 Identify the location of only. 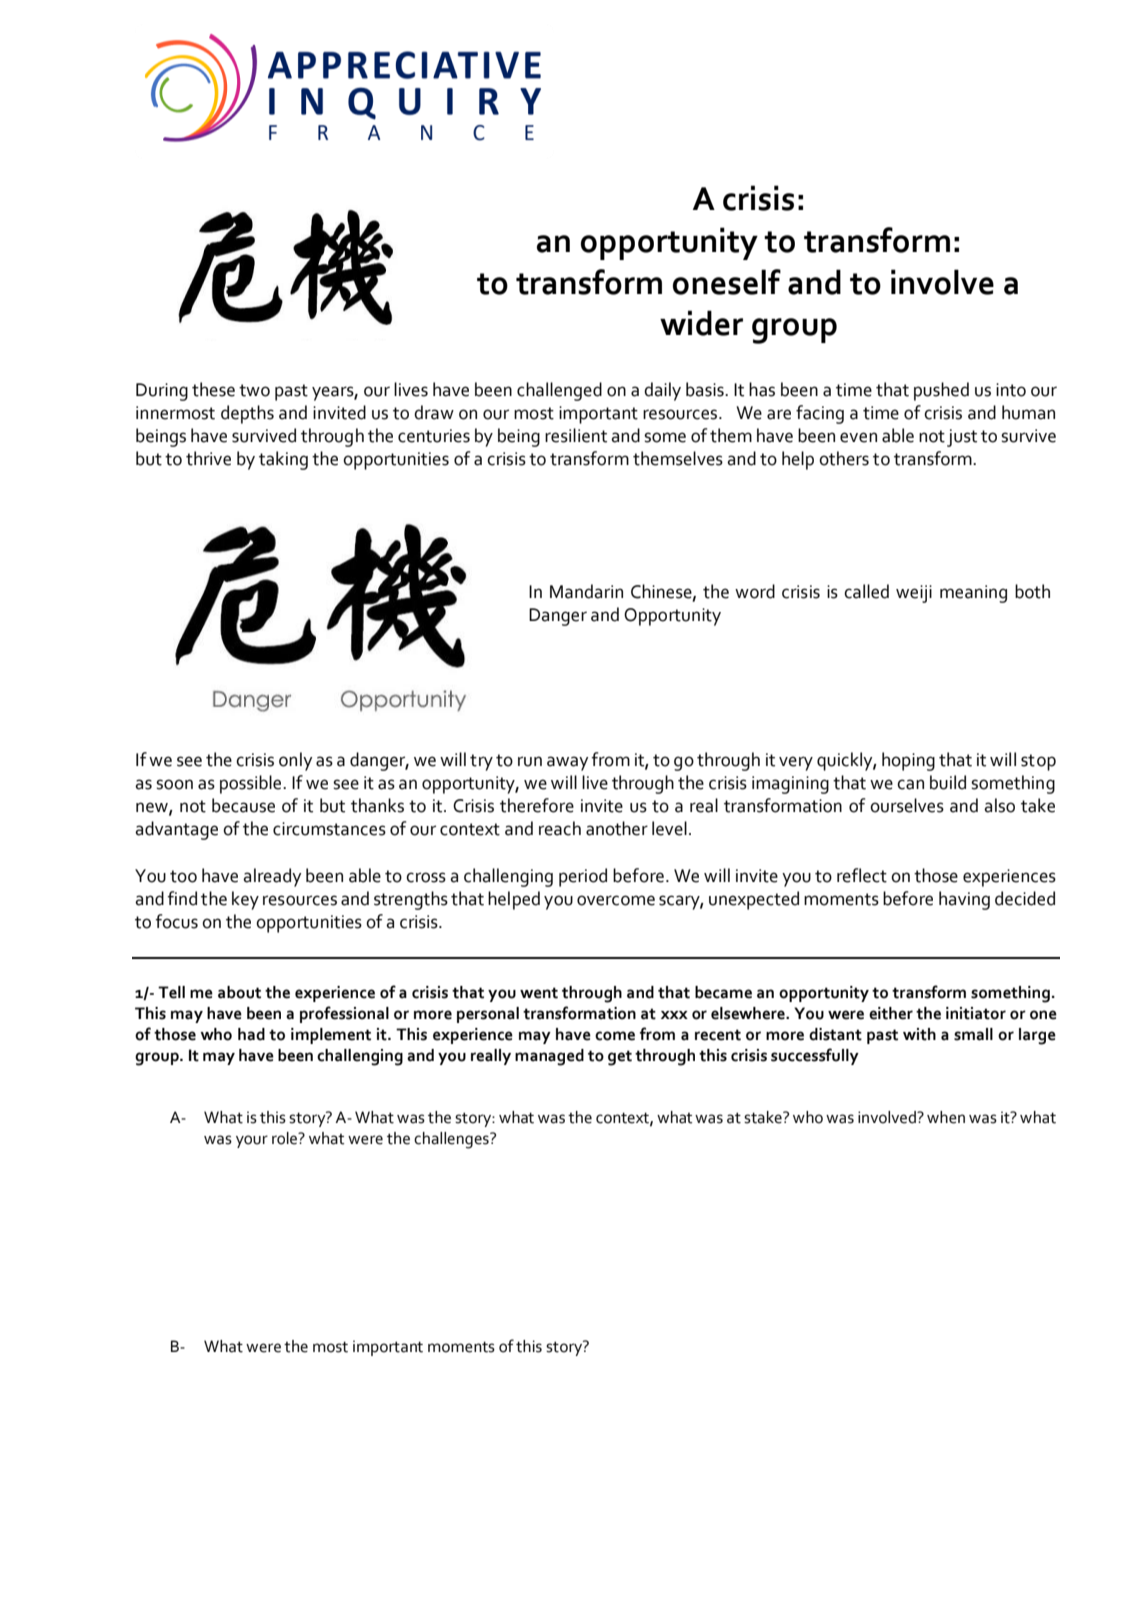
(295, 761).
